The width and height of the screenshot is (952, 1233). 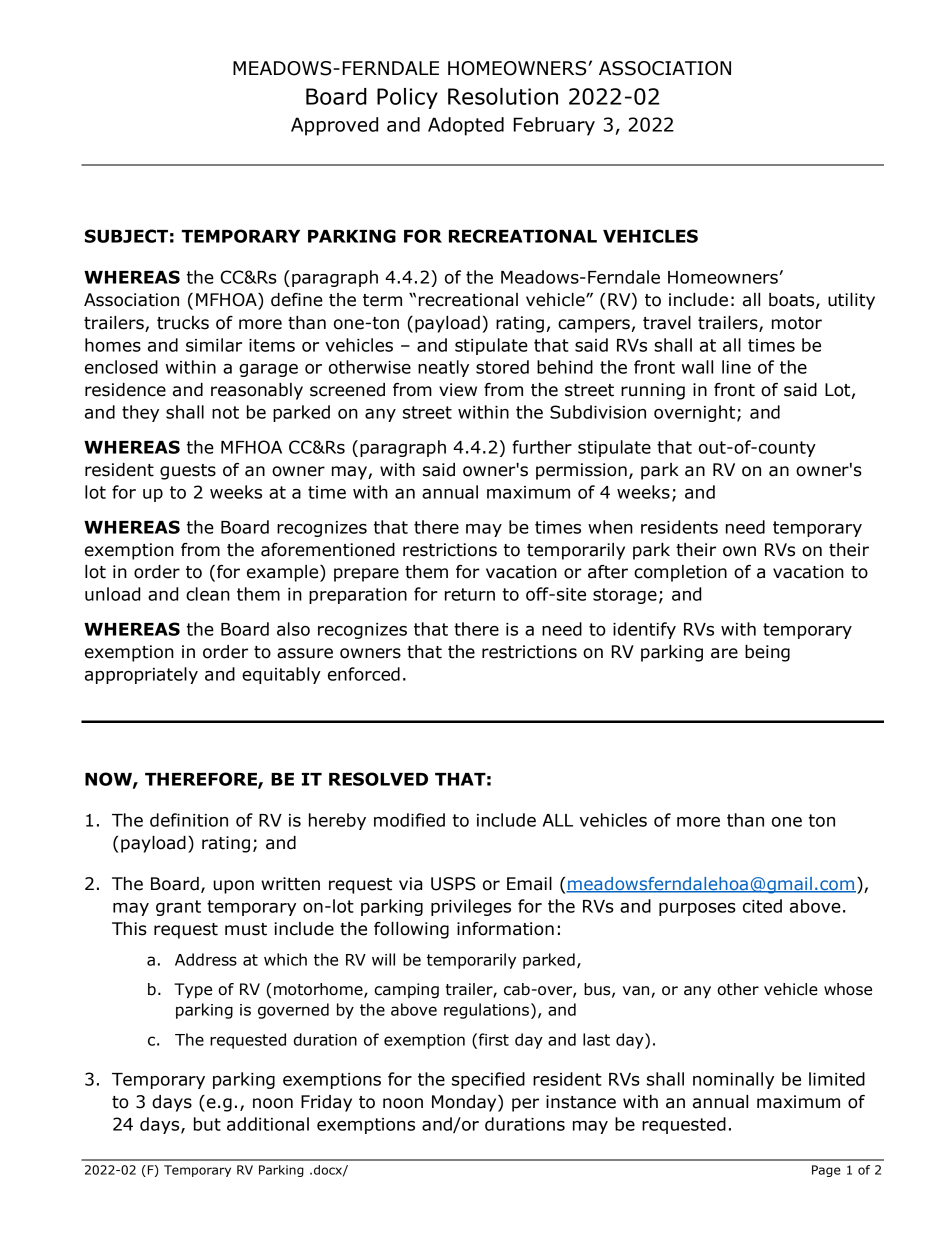 What do you see at coordinates (189, 820) in the screenshot?
I see `definition` at bounding box center [189, 820].
